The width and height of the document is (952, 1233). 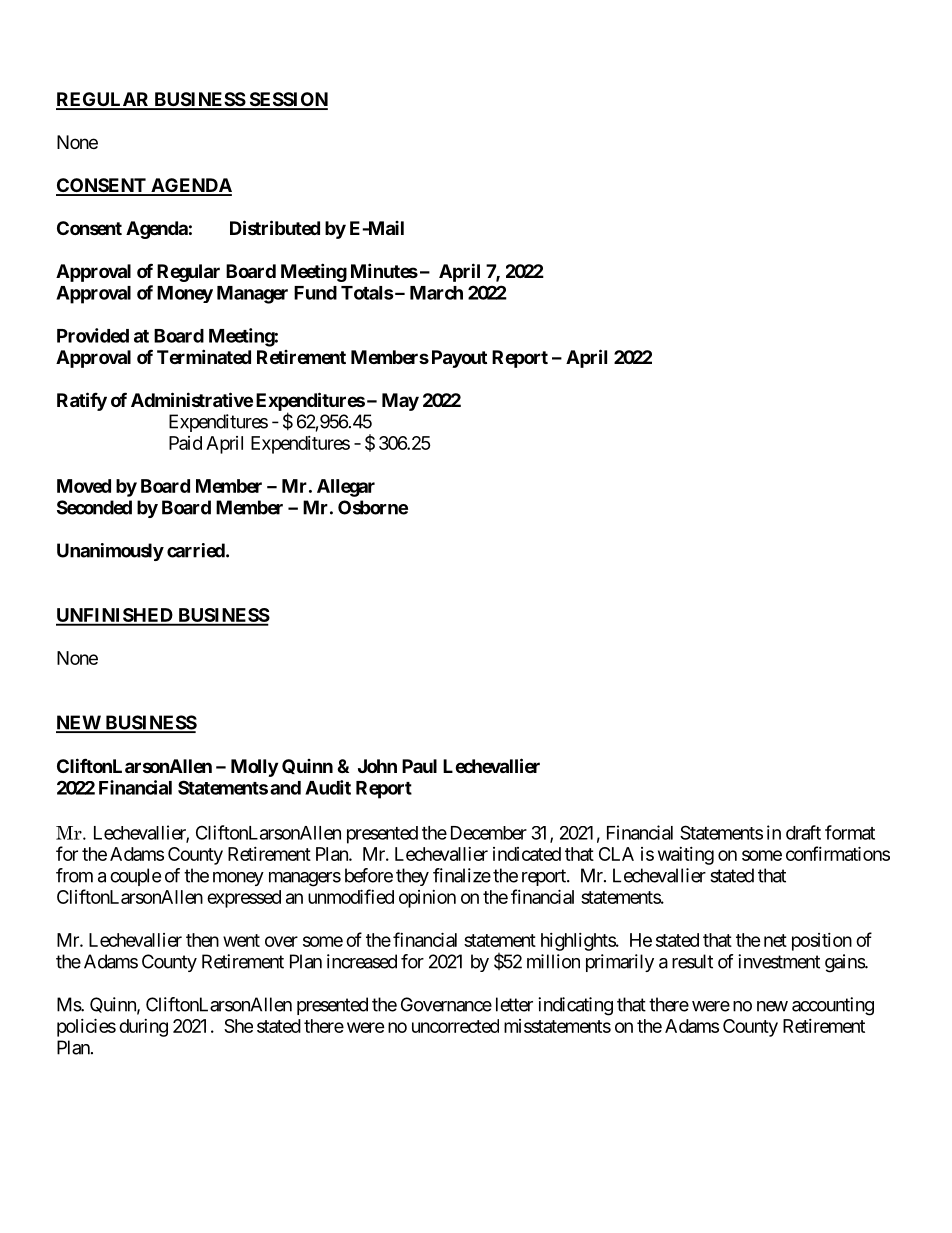 What do you see at coordinates (110, 552) in the document?
I see `Unanimously` at bounding box center [110, 552].
